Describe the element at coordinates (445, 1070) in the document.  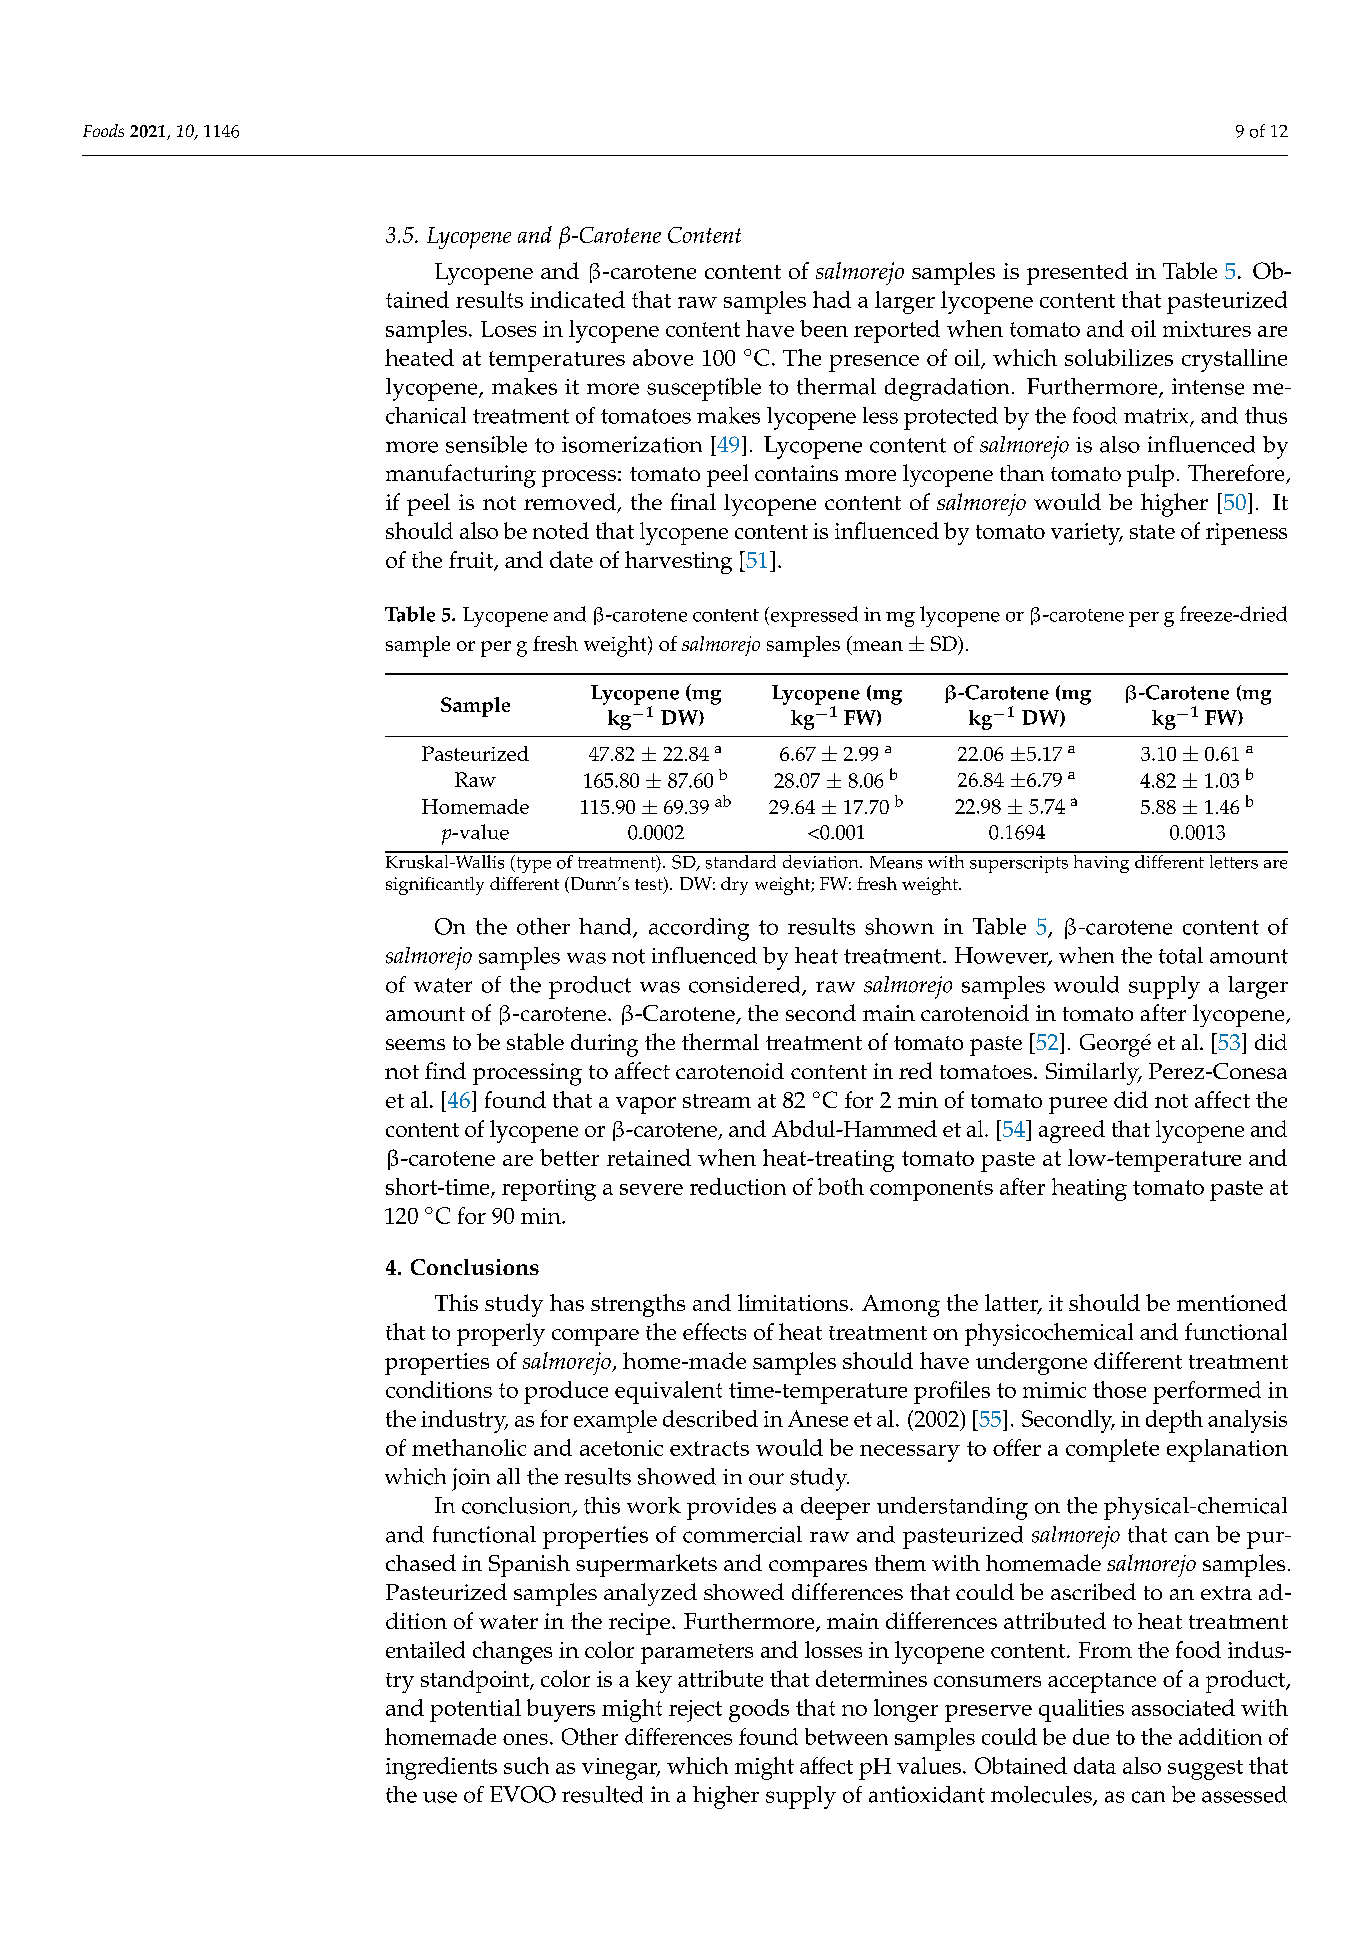
I see `find` at that location.
